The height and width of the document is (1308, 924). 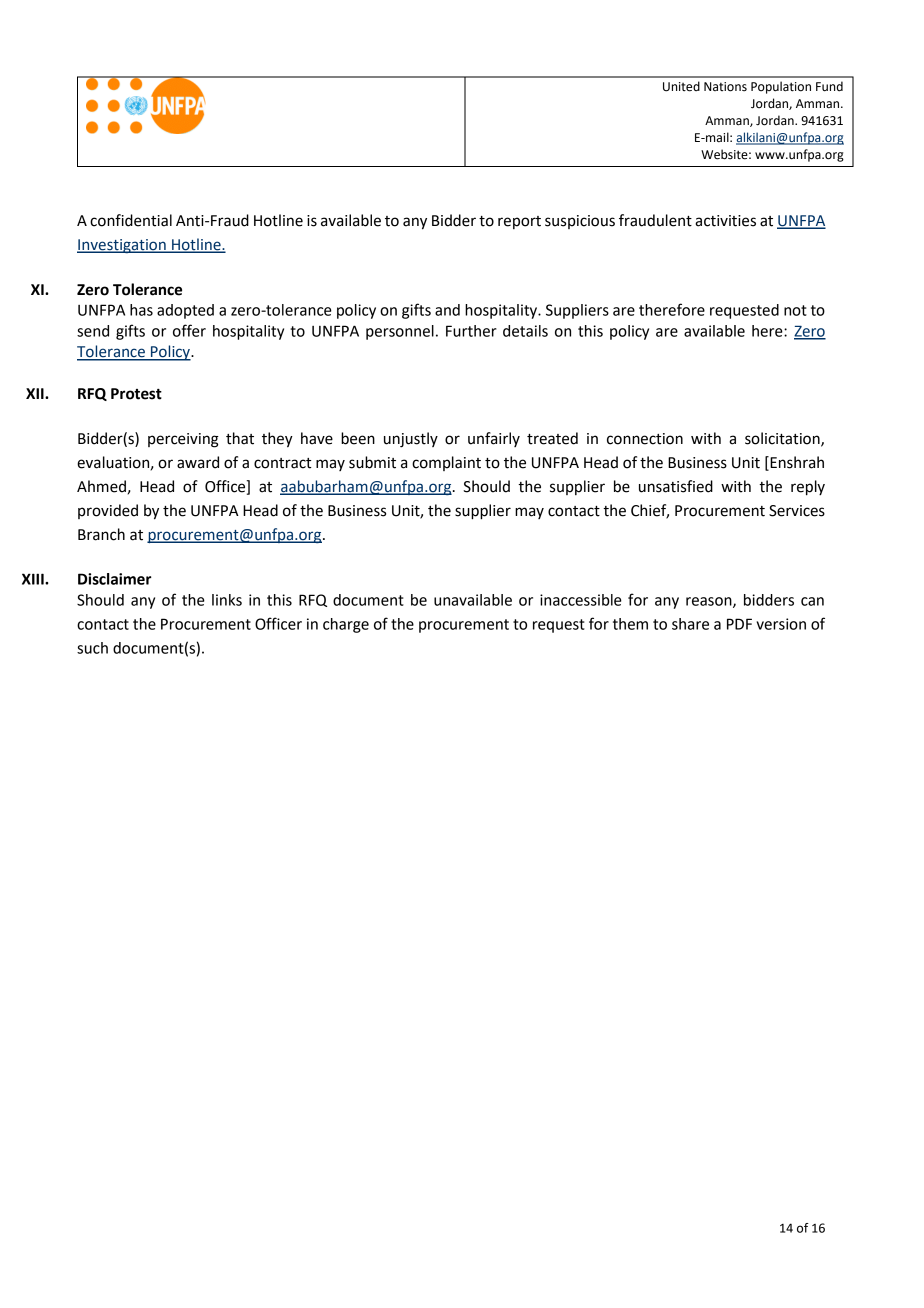 I want to click on Protest, so click(x=136, y=394).
